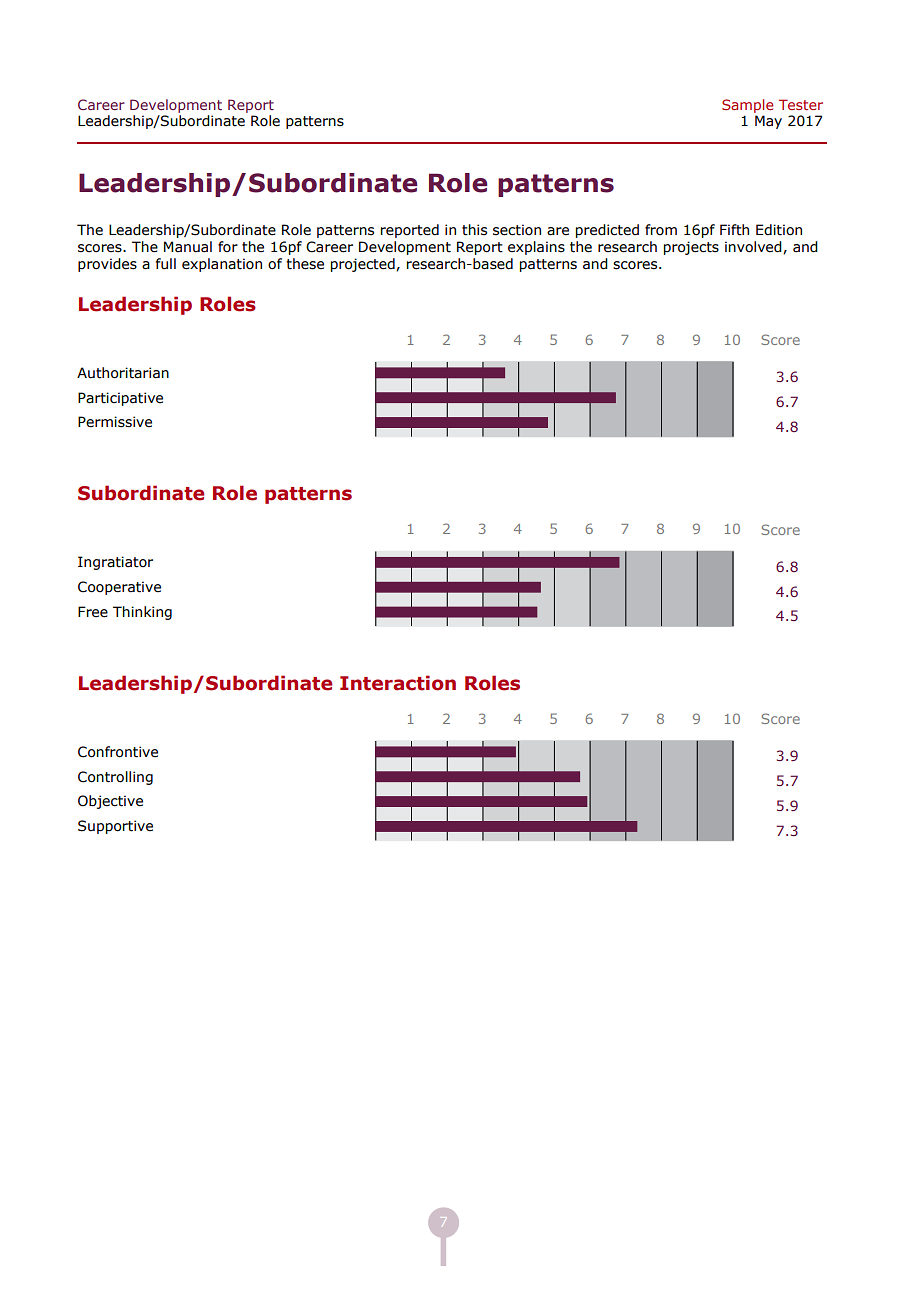  Describe the element at coordinates (188, 247) in the page. I see `Manual` at that location.
